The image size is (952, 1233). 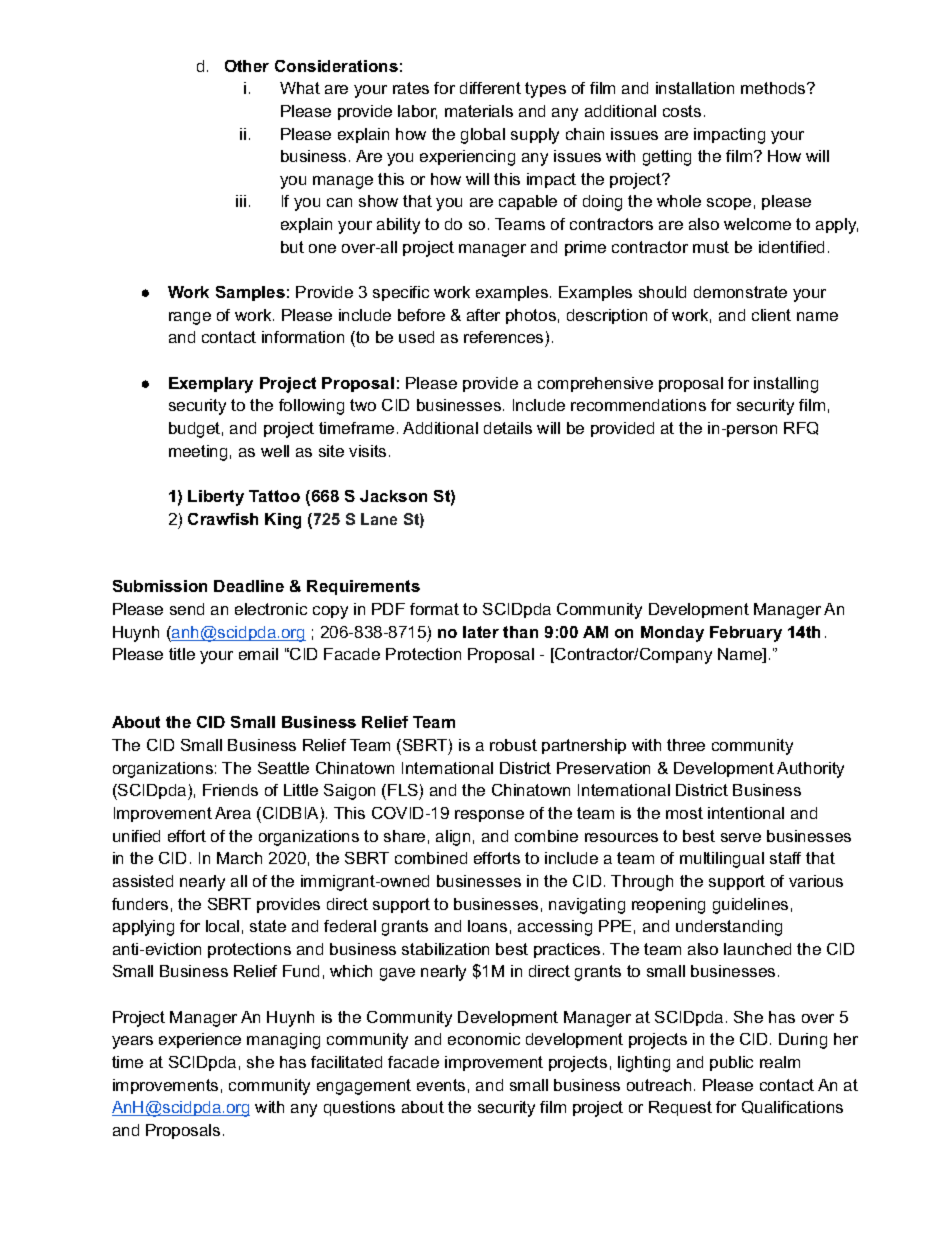 I want to click on three, so click(x=686, y=745).
